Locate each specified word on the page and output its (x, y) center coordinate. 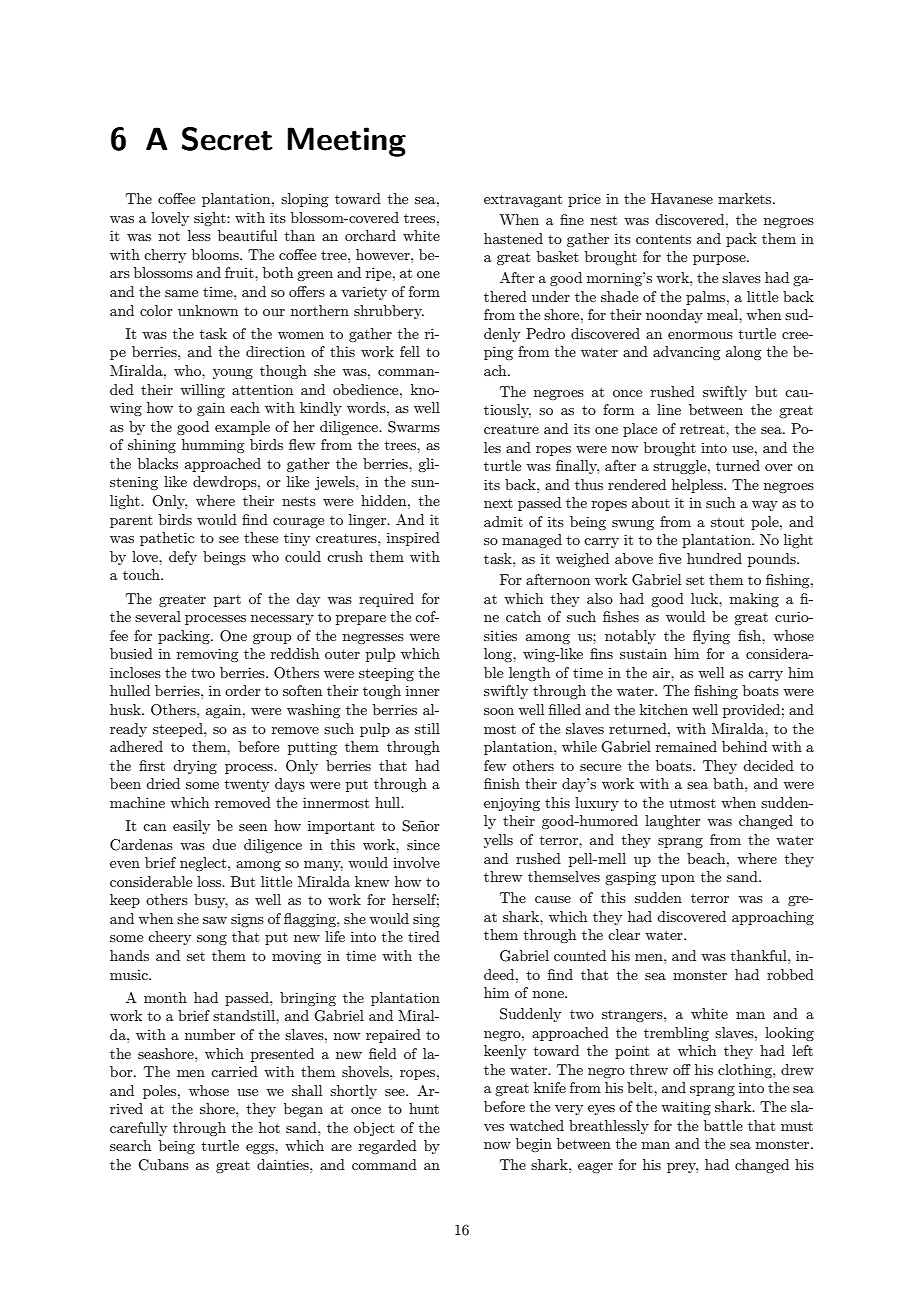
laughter (673, 822)
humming (213, 446)
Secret (227, 139)
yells (498, 841)
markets (746, 198)
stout (727, 522)
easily (191, 827)
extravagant (523, 200)
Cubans (163, 1165)
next (498, 503)
